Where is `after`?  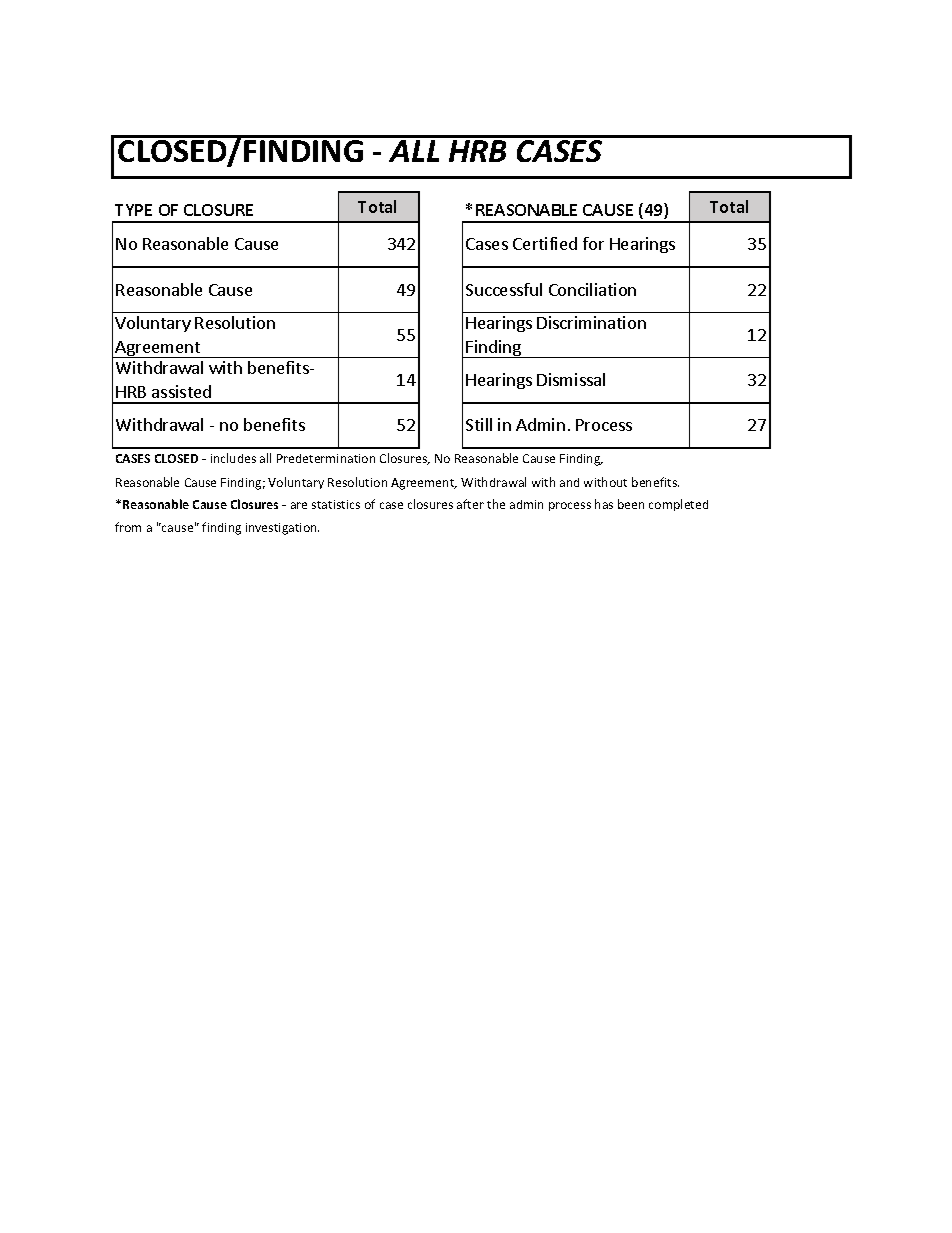
after is located at coordinates (470, 504).
